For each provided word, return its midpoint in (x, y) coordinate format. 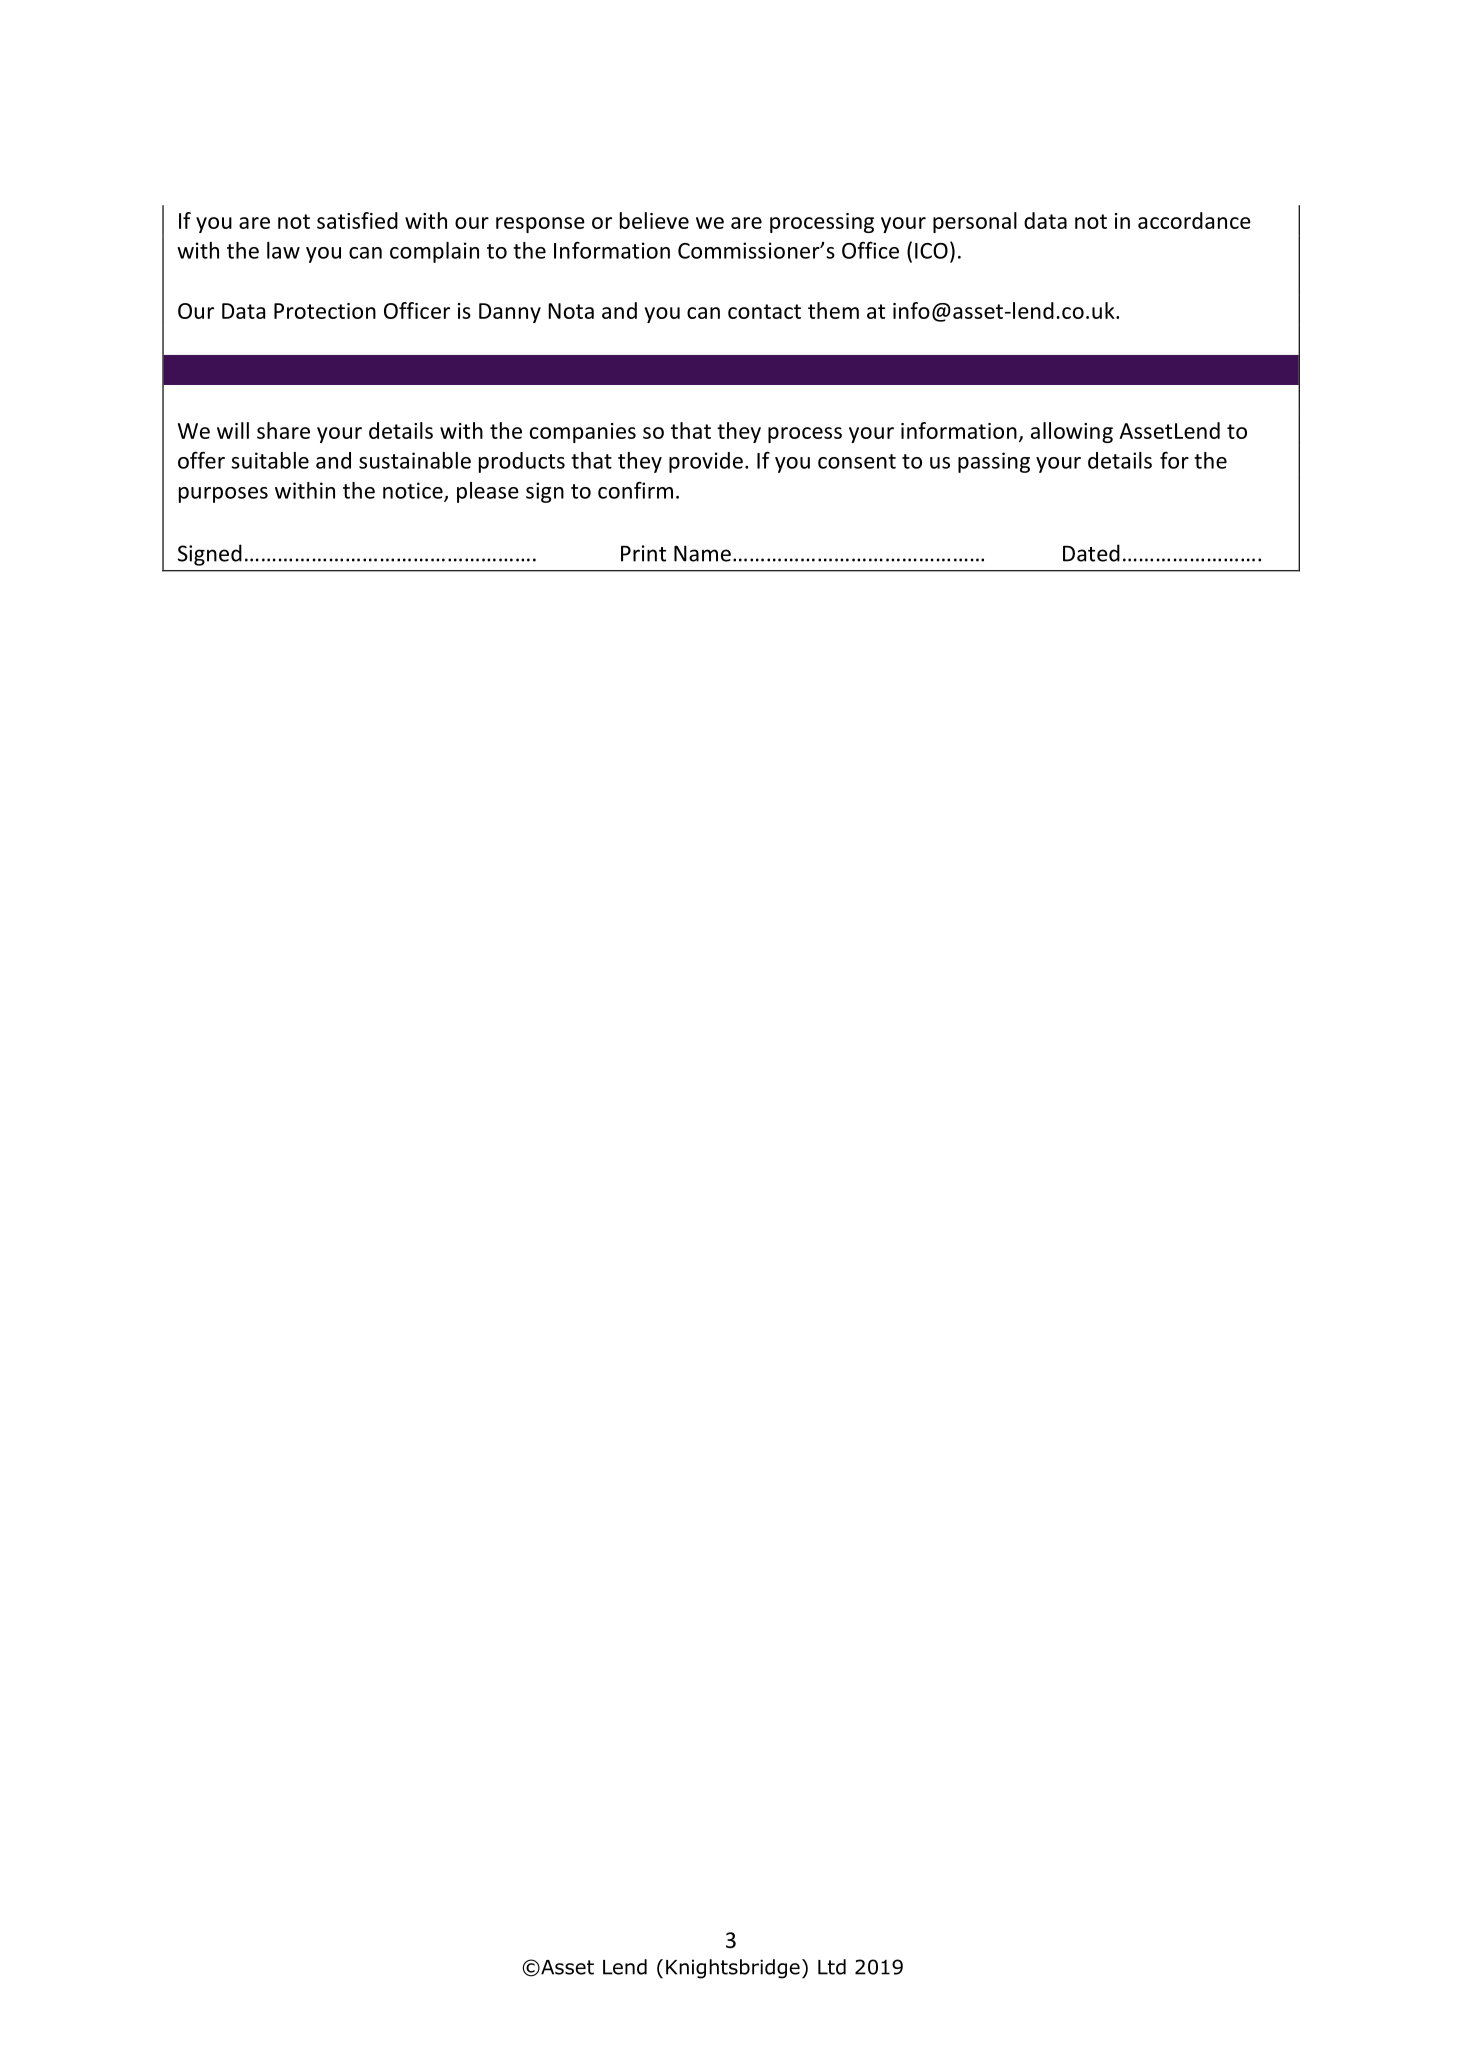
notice (414, 491)
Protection (325, 311)
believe (654, 220)
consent (857, 461)
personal (975, 222)
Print (643, 553)
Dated (1091, 553)
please (488, 492)
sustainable (415, 460)
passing (994, 462)
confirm (635, 490)
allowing (1072, 432)
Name (702, 553)
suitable (270, 460)
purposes (223, 495)
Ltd (832, 1967)
